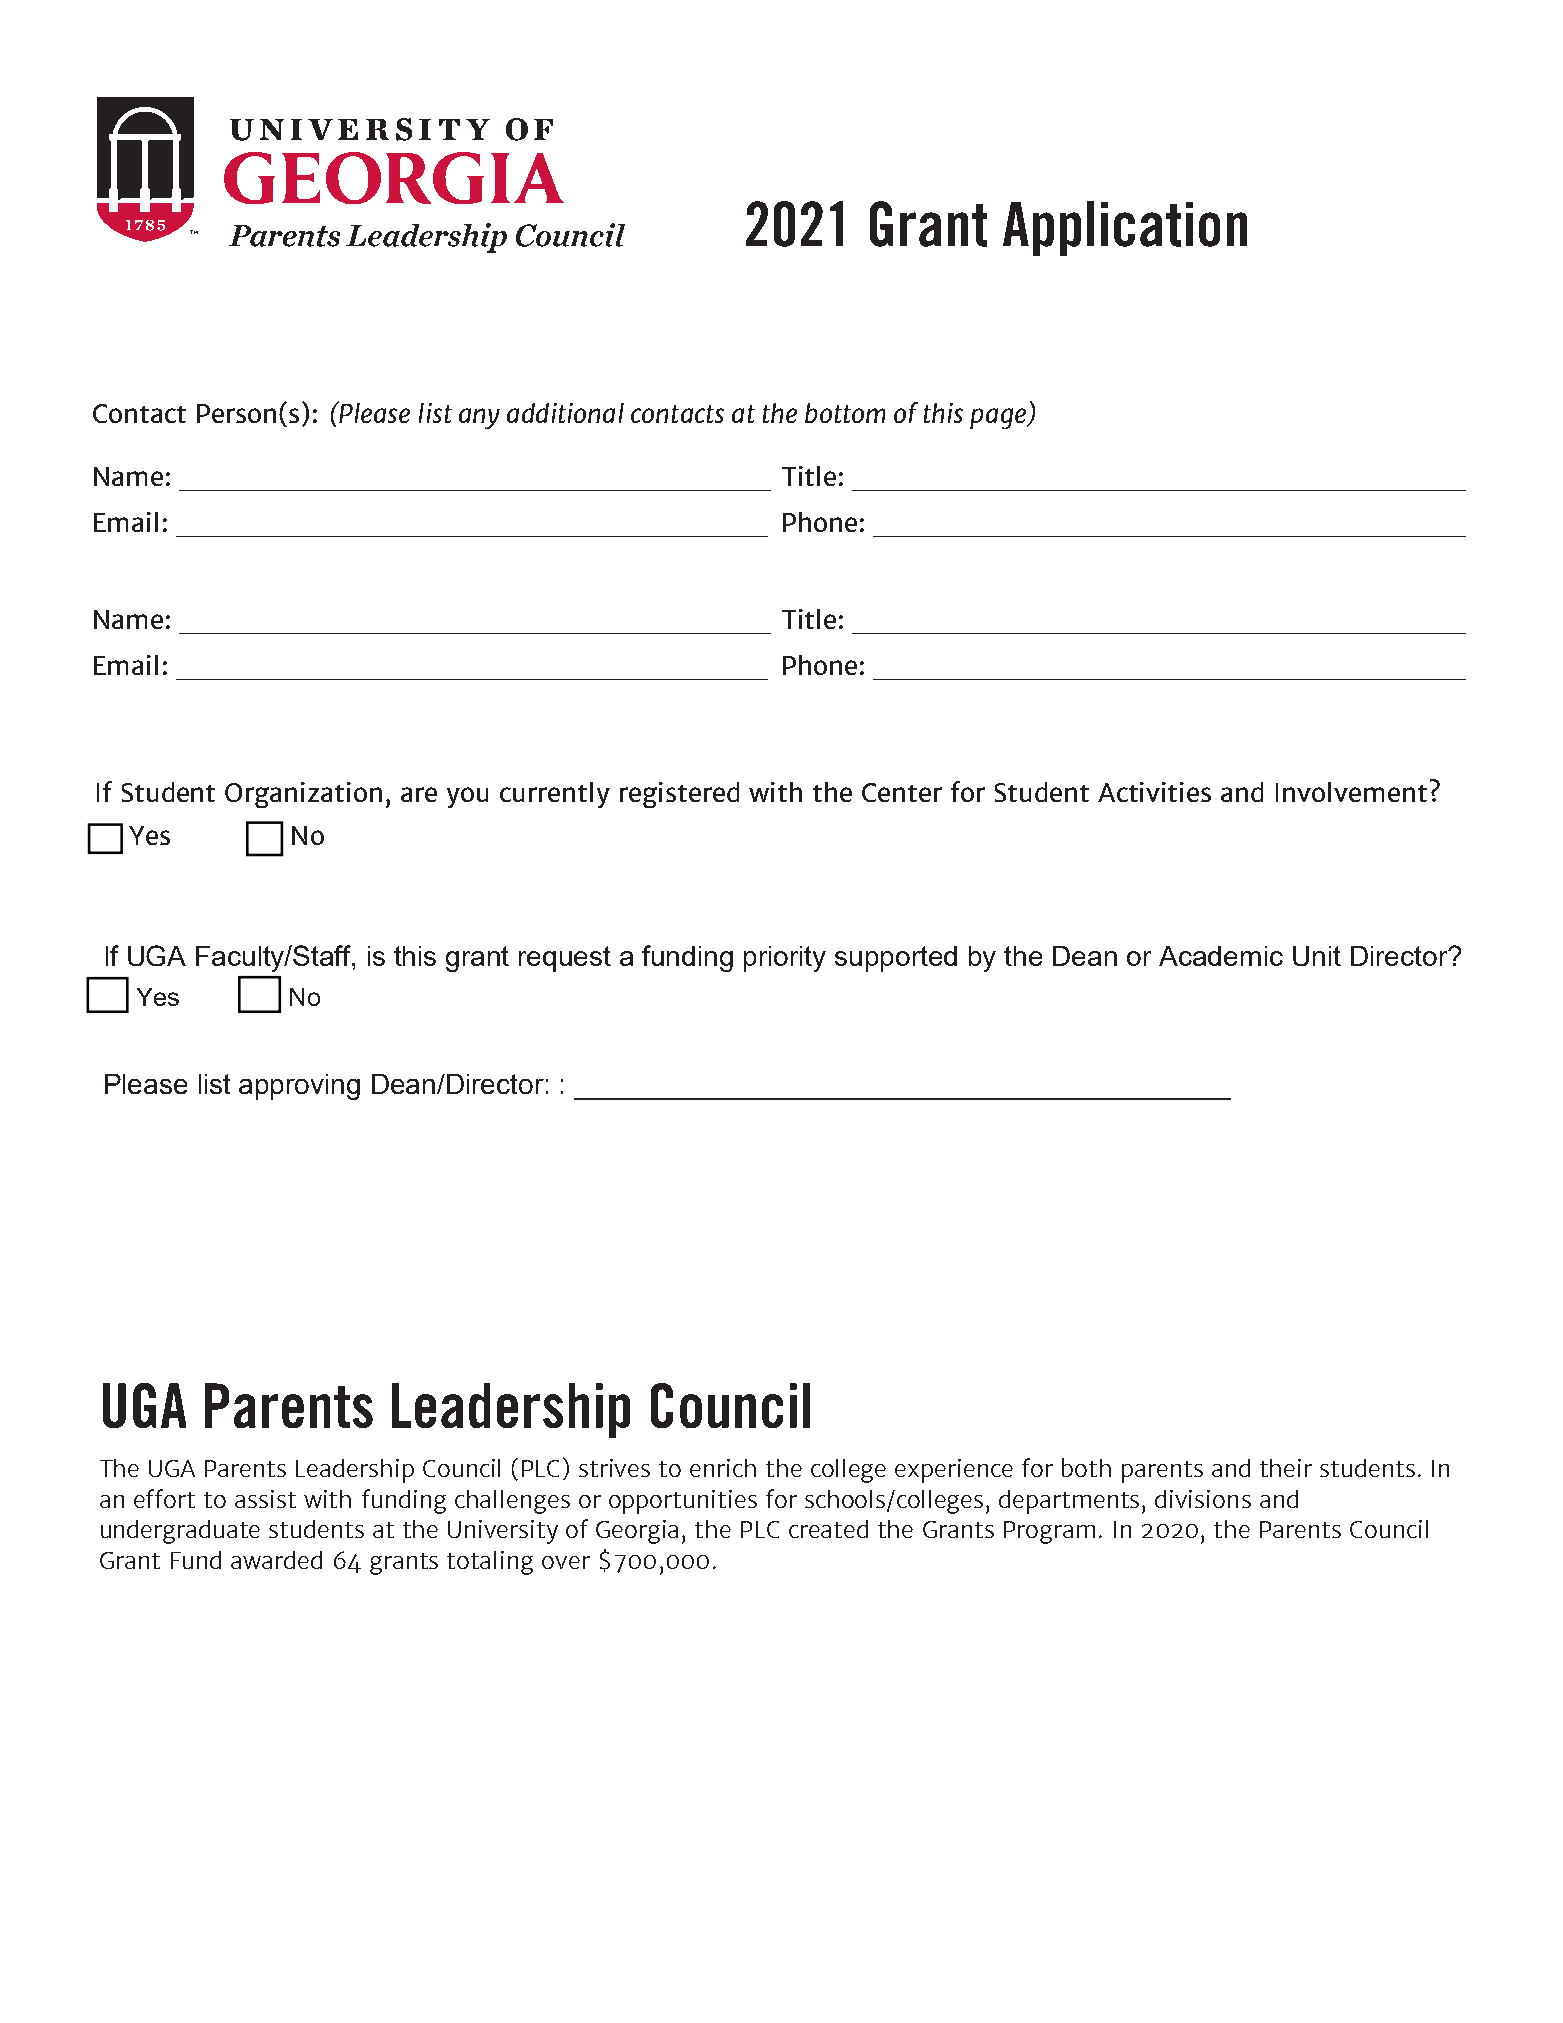 Image resolution: width=1563 pixels, height=2023 pixels. What do you see at coordinates (479, 418) in the screenshot?
I see `any` at bounding box center [479, 418].
